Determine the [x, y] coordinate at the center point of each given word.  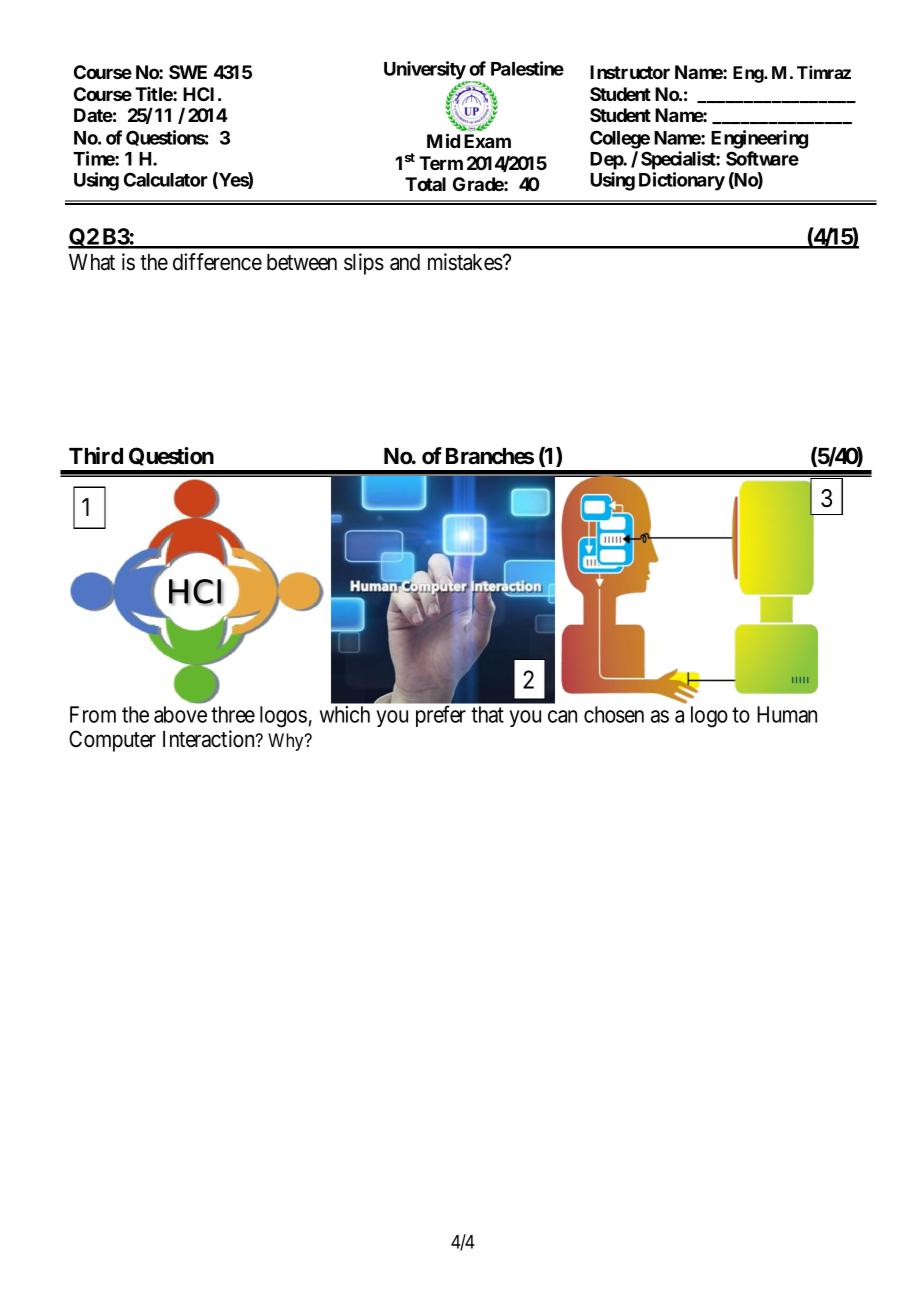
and [405, 262]
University [425, 71]
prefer [441, 716]
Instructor [630, 72]
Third [96, 455]
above [180, 714]
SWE [188, 72]
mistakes [465, 262]
